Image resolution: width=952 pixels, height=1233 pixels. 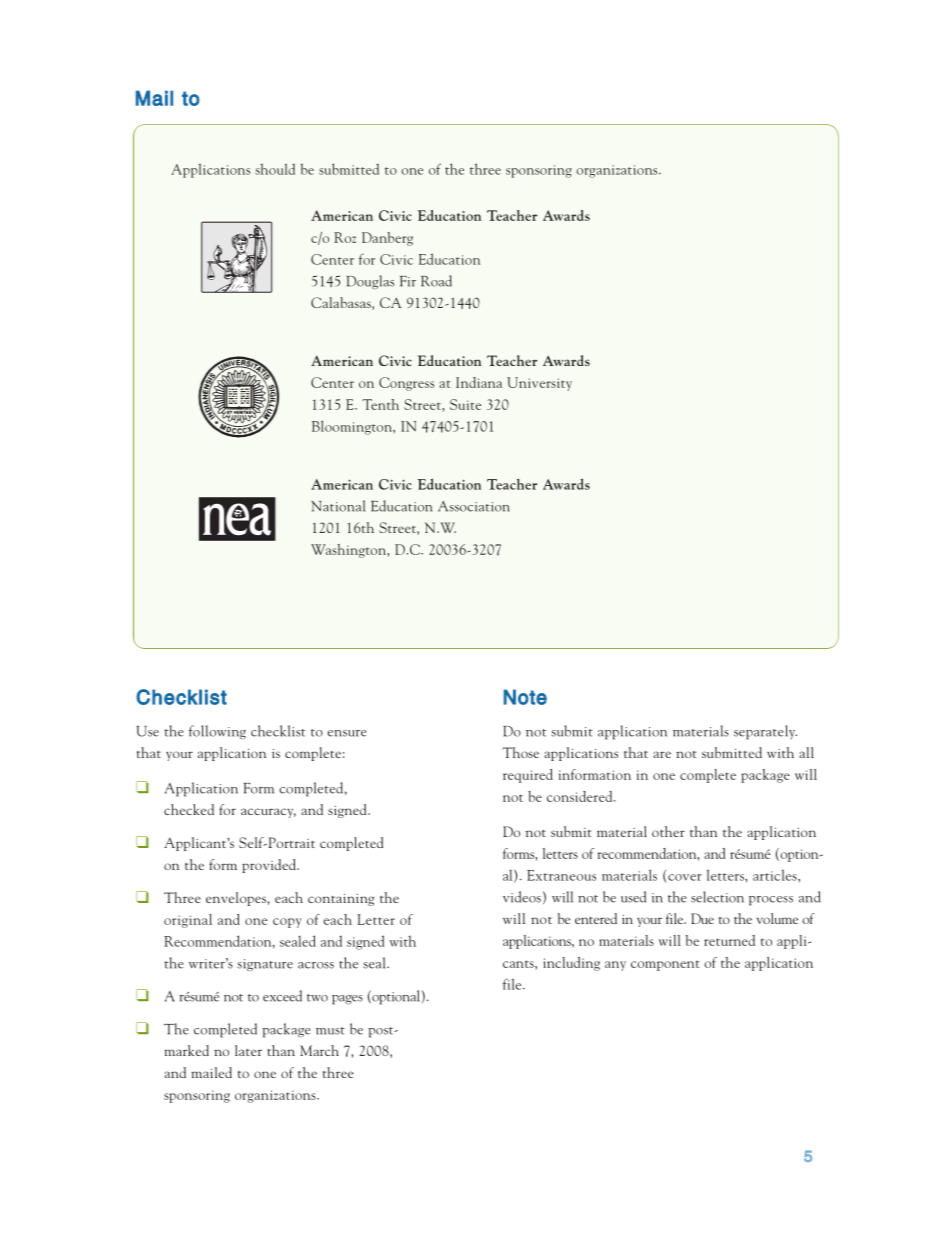 What do you see at coordinates (275, 169) in the screenshot?
I see `should` at bounding box center [275, 169].
